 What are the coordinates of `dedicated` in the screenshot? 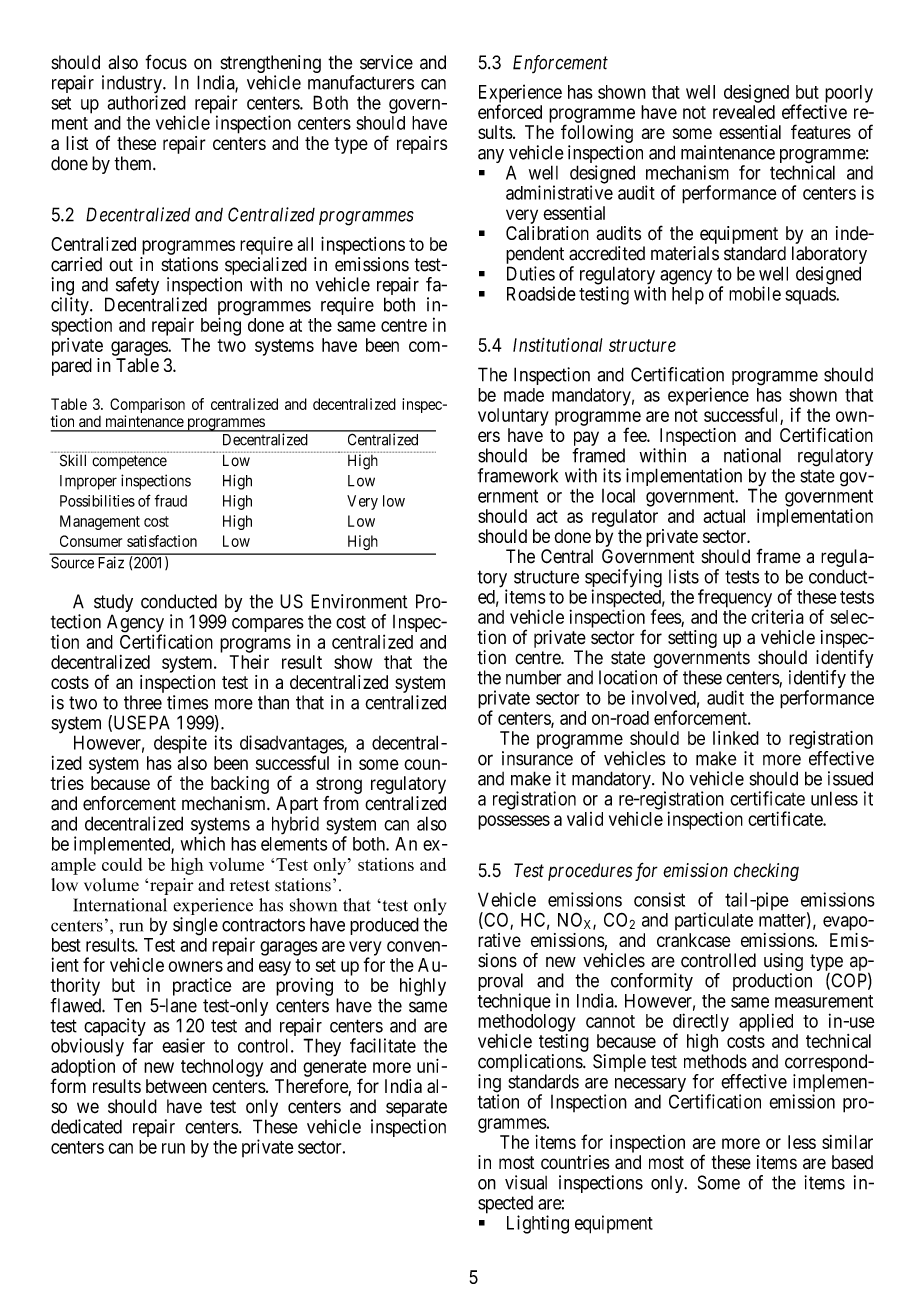 It's located at (86, 1126).
